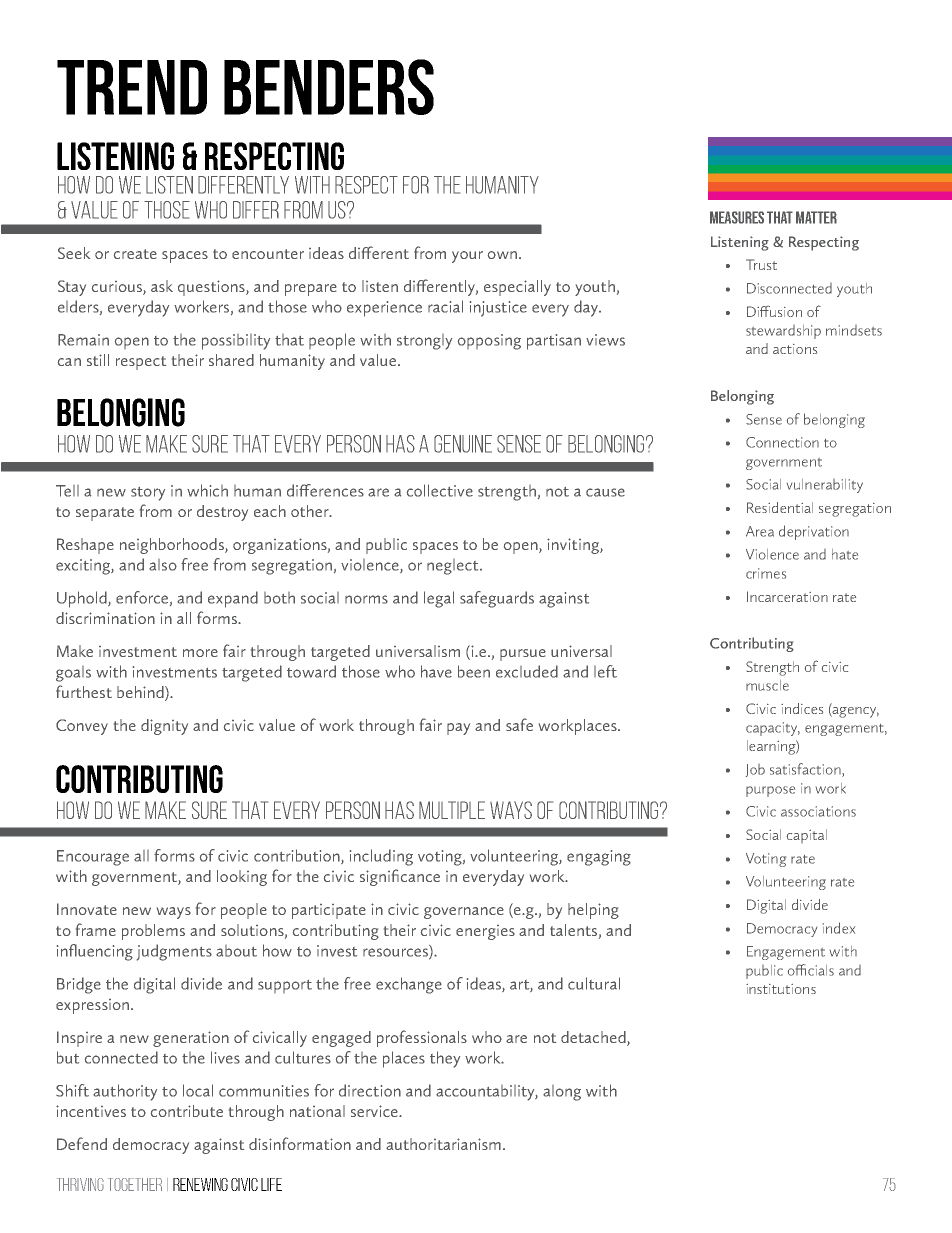 This document has height=1233, width=952. I want to click on actions, so click(795, 349).
